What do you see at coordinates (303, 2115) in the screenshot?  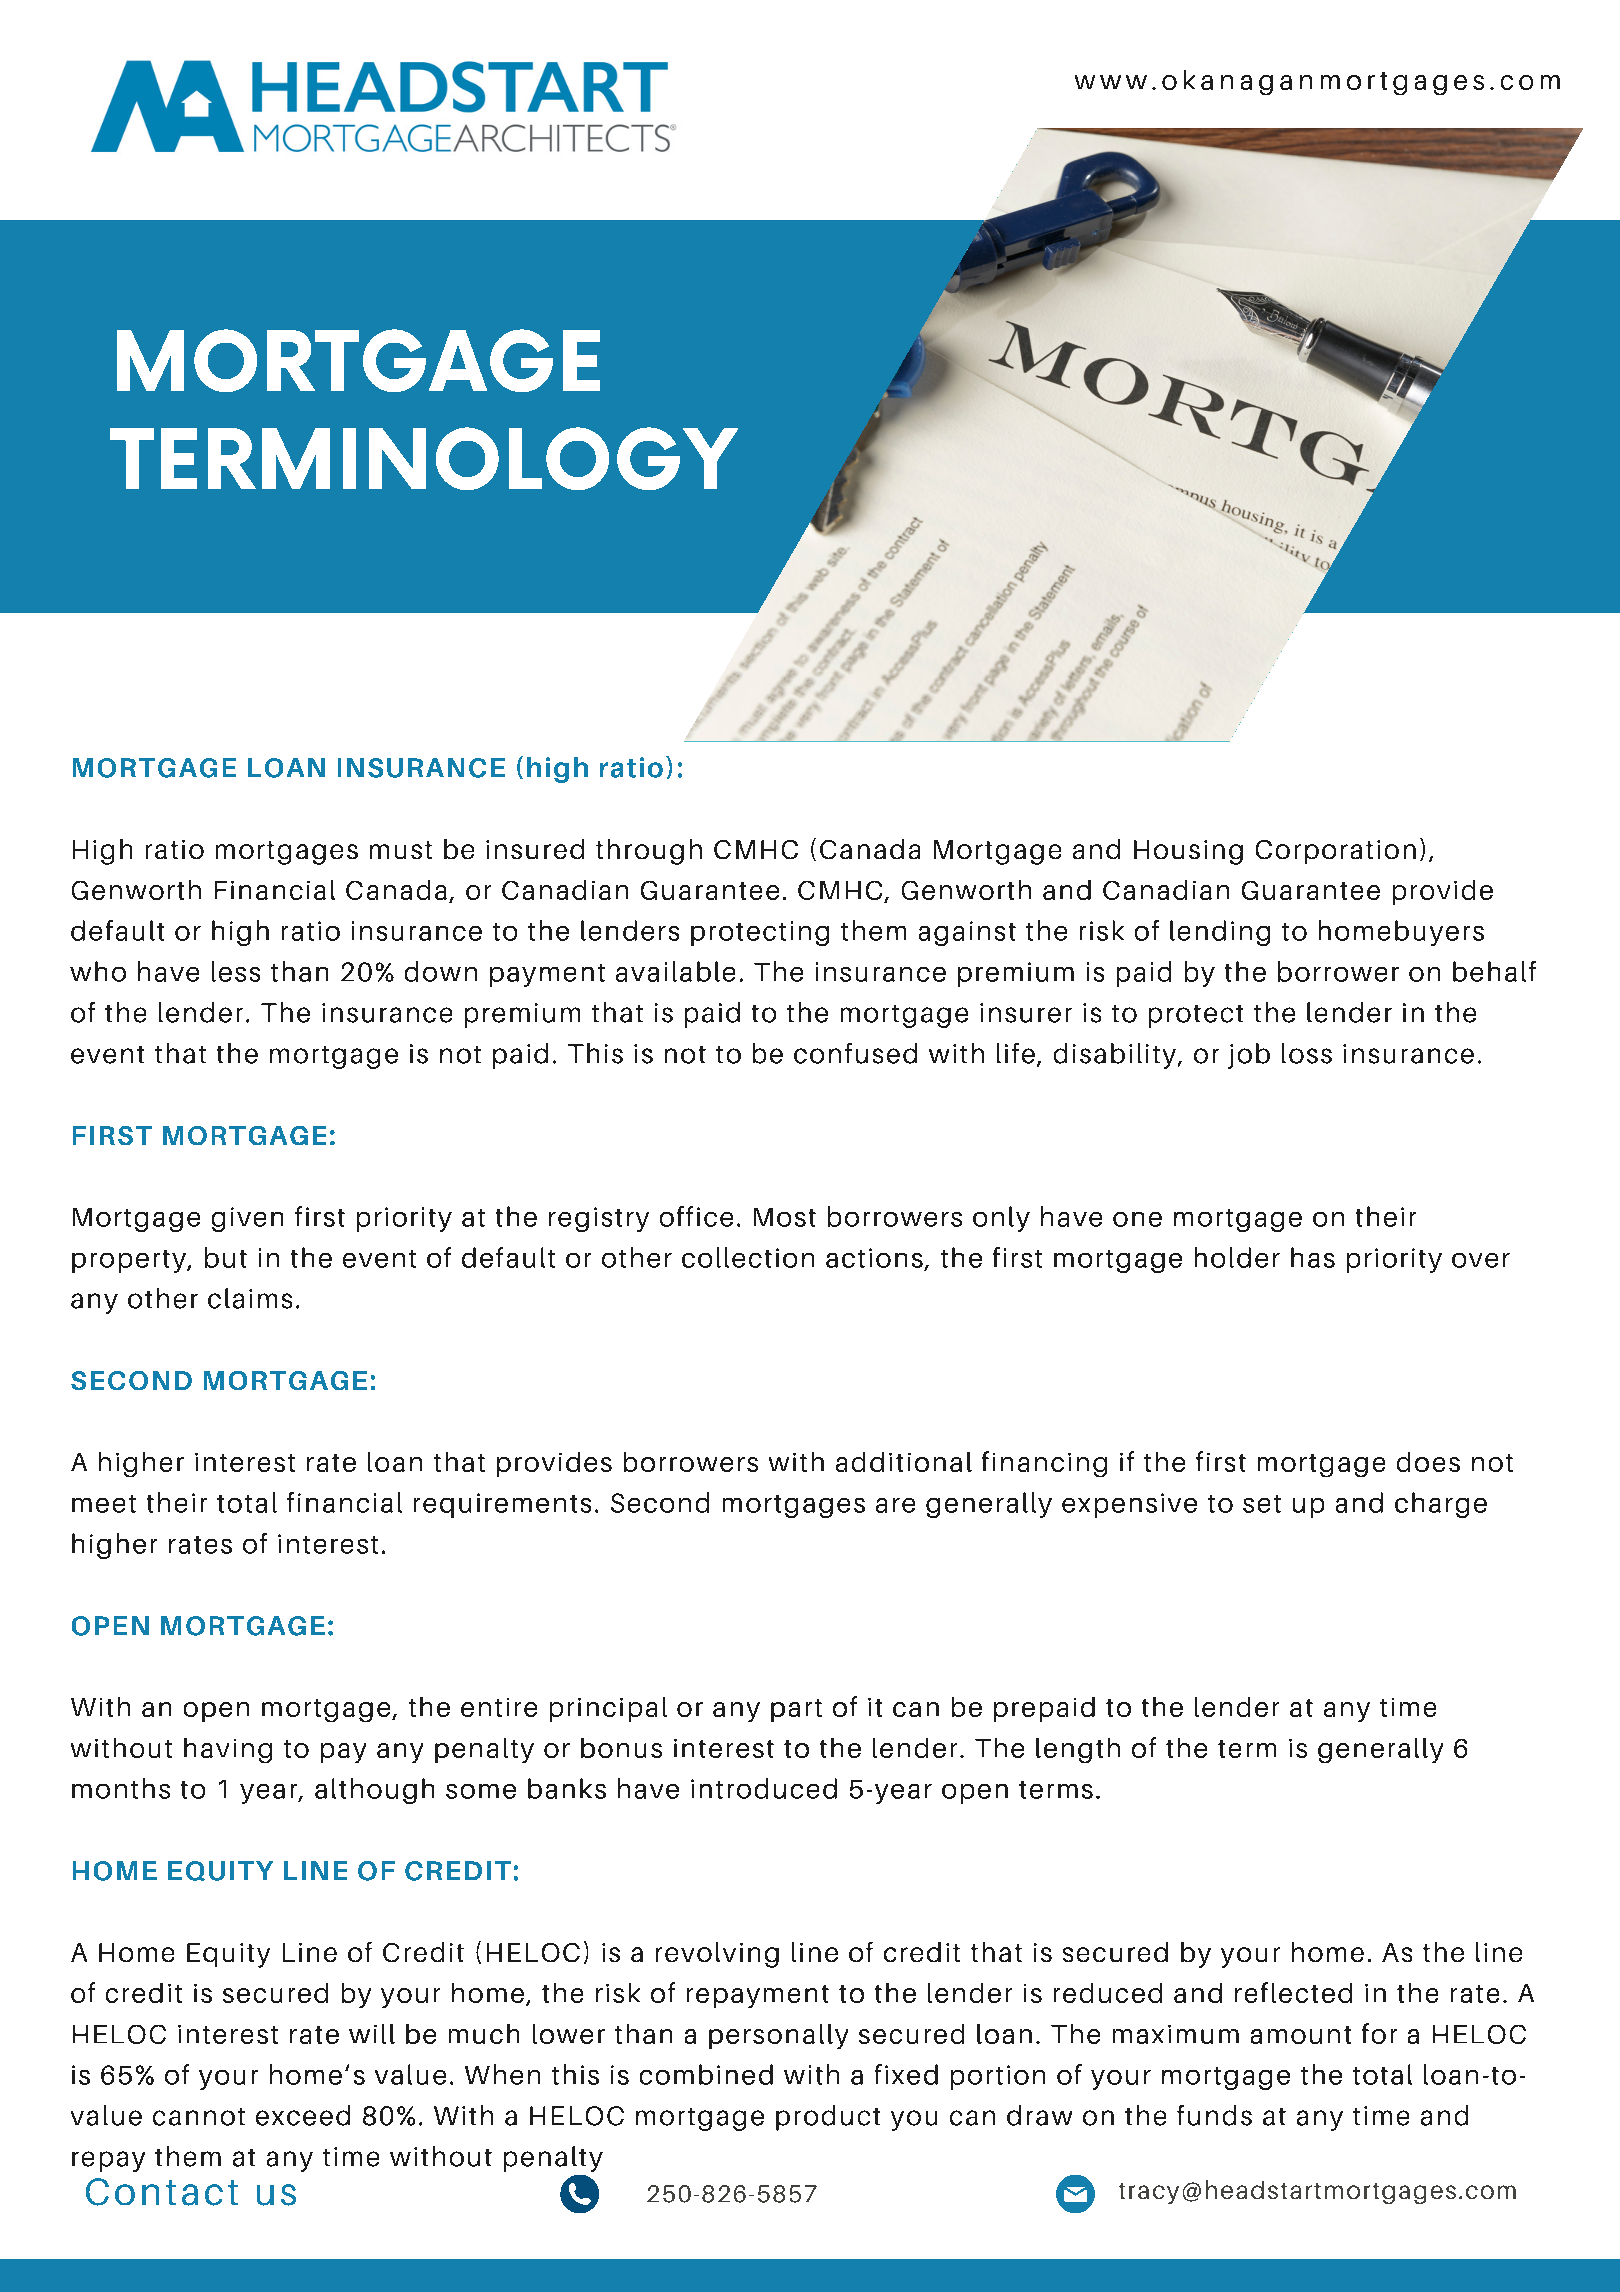 I see `exceed` at bounding box center [303, 2115].
